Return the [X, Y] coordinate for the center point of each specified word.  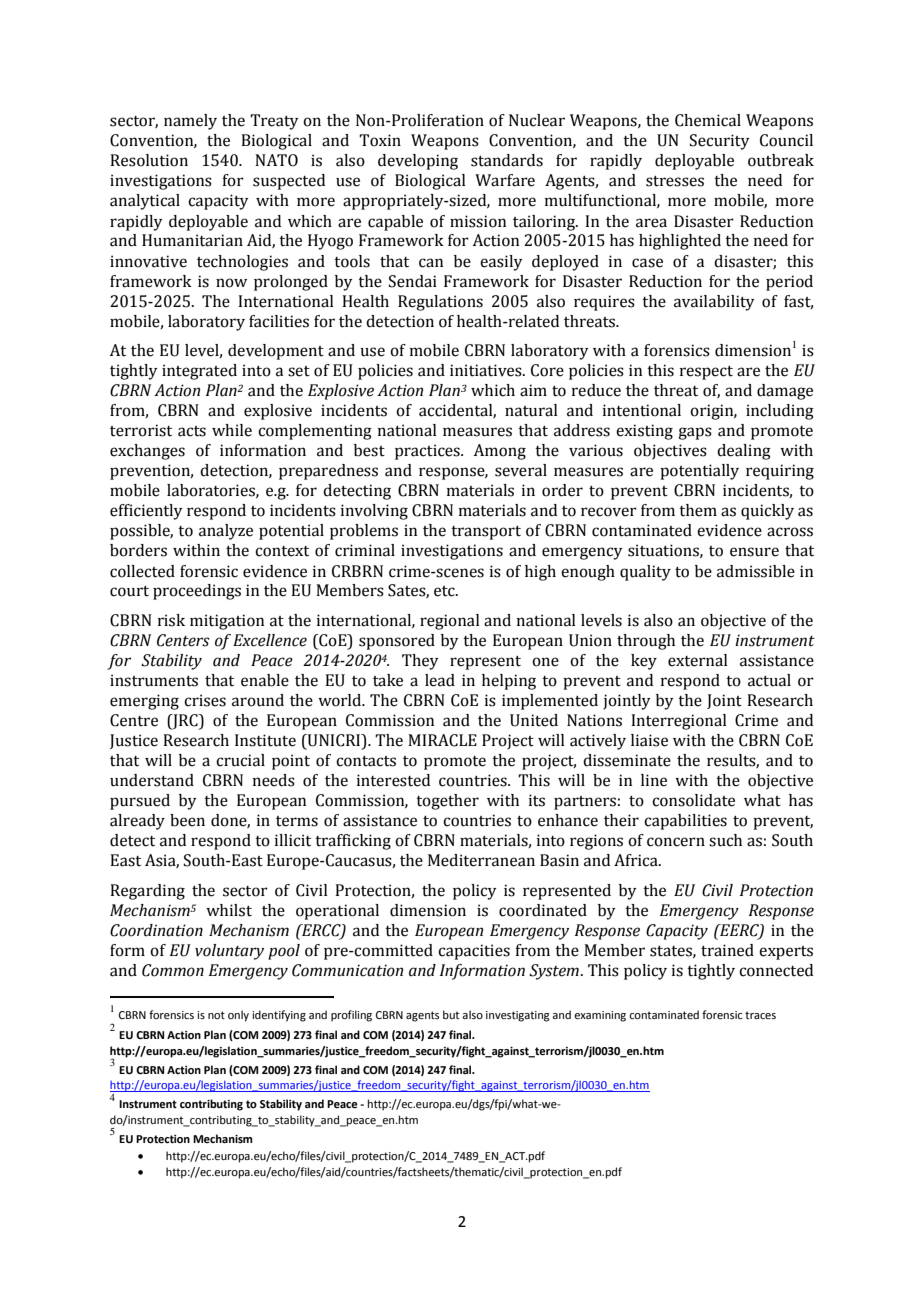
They [420, 662]
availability [714, 303]
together [447, 802]
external [698, 660]
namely [190, 122]
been [187, 820]
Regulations [440, 303]
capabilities [685, 822]
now [231, 283]
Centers [183, 640]
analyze [226, 532]
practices [428, 452]
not [216, 1015]
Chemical [708, 120]
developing [418, 162]
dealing [744, 452]
